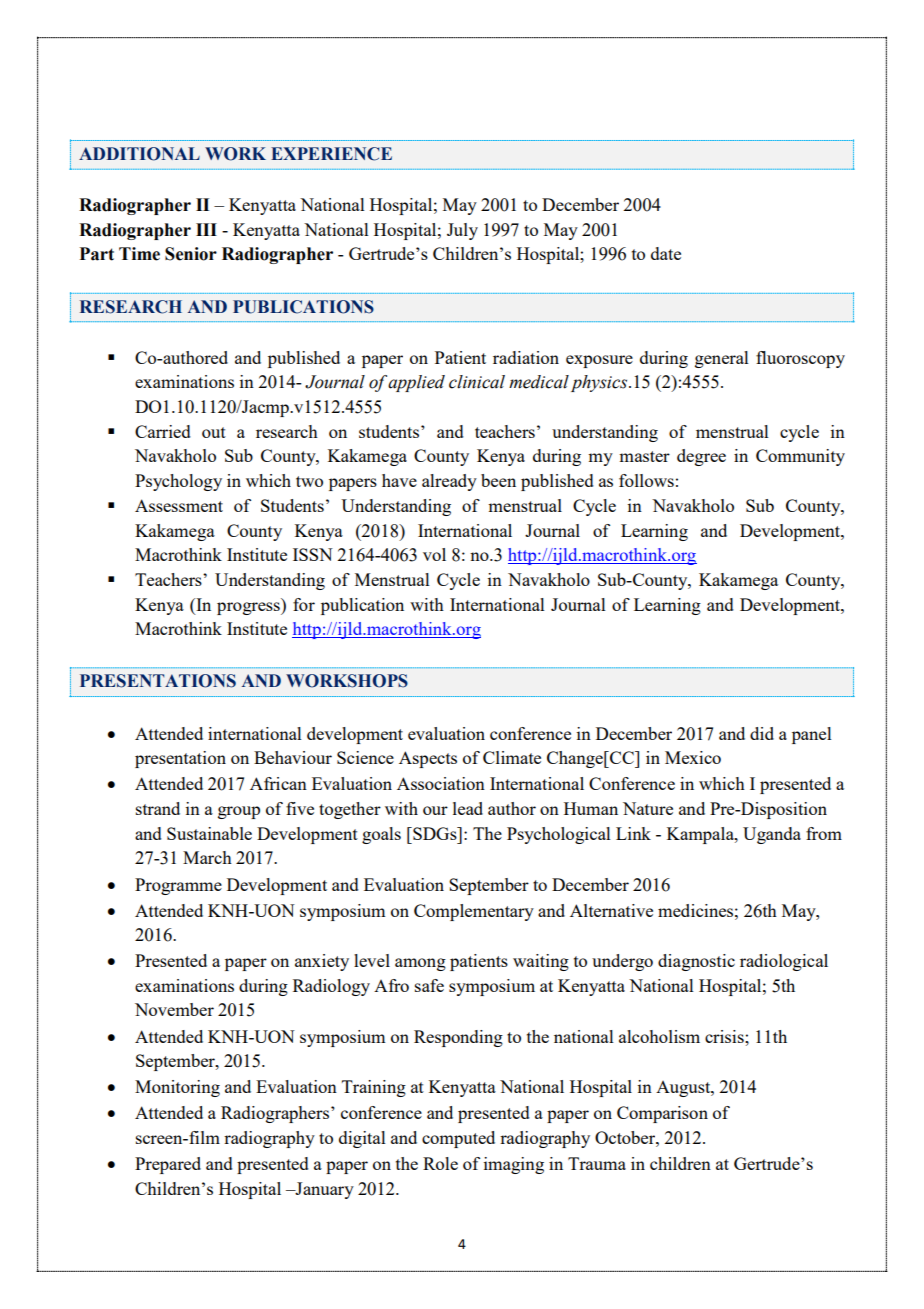  I want to click on Sustainable, so click(209, 833).
